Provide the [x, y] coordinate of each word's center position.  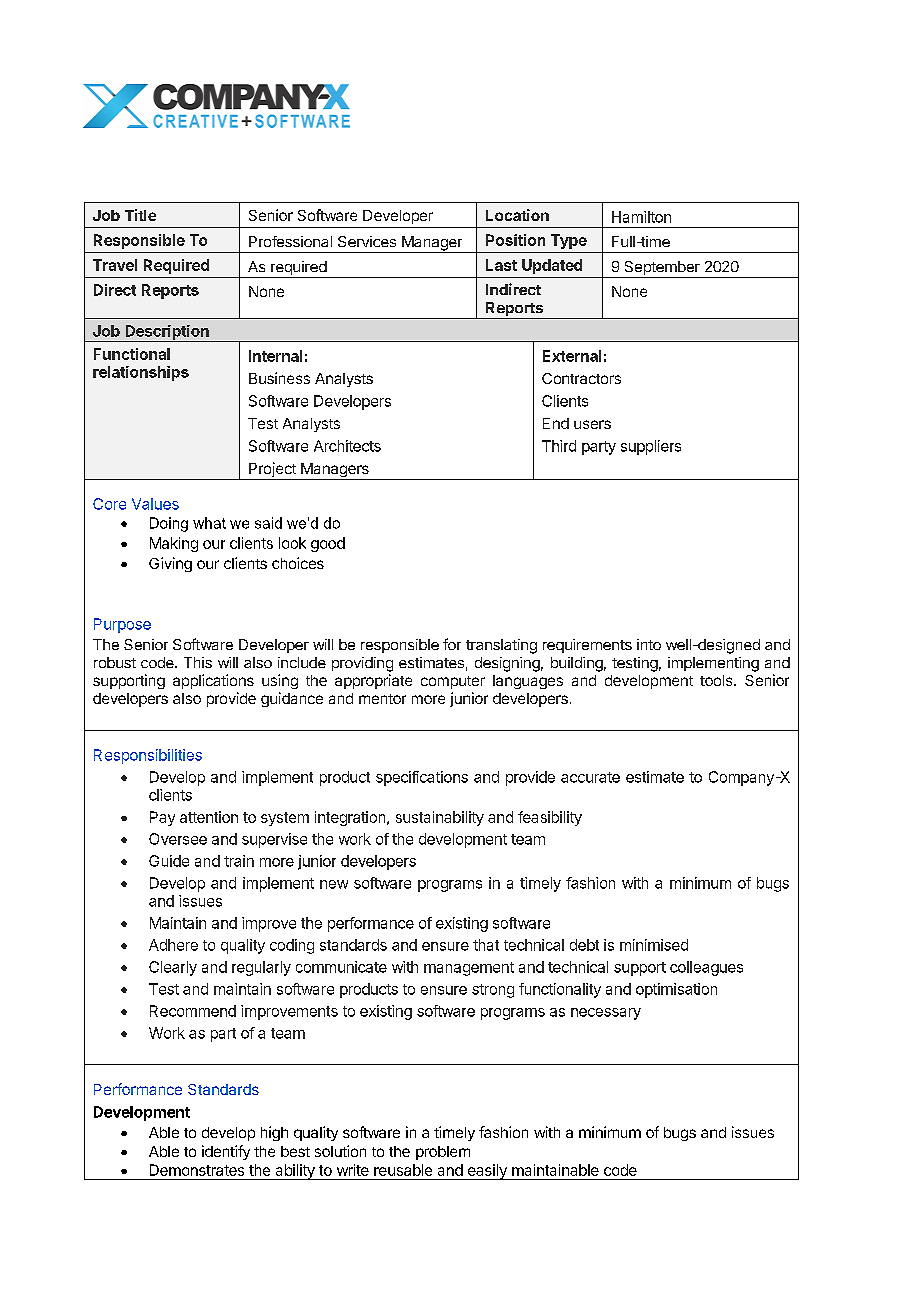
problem [443, 1153]
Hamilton [641, 217]
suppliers [651, 447]
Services [367, 241]
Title [140, 215]
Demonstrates [197, 1170]
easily [487, 1172]
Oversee [178, 839]
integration [350, 818]
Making [174, 544]
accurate [590, 777]
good [328, 544]
